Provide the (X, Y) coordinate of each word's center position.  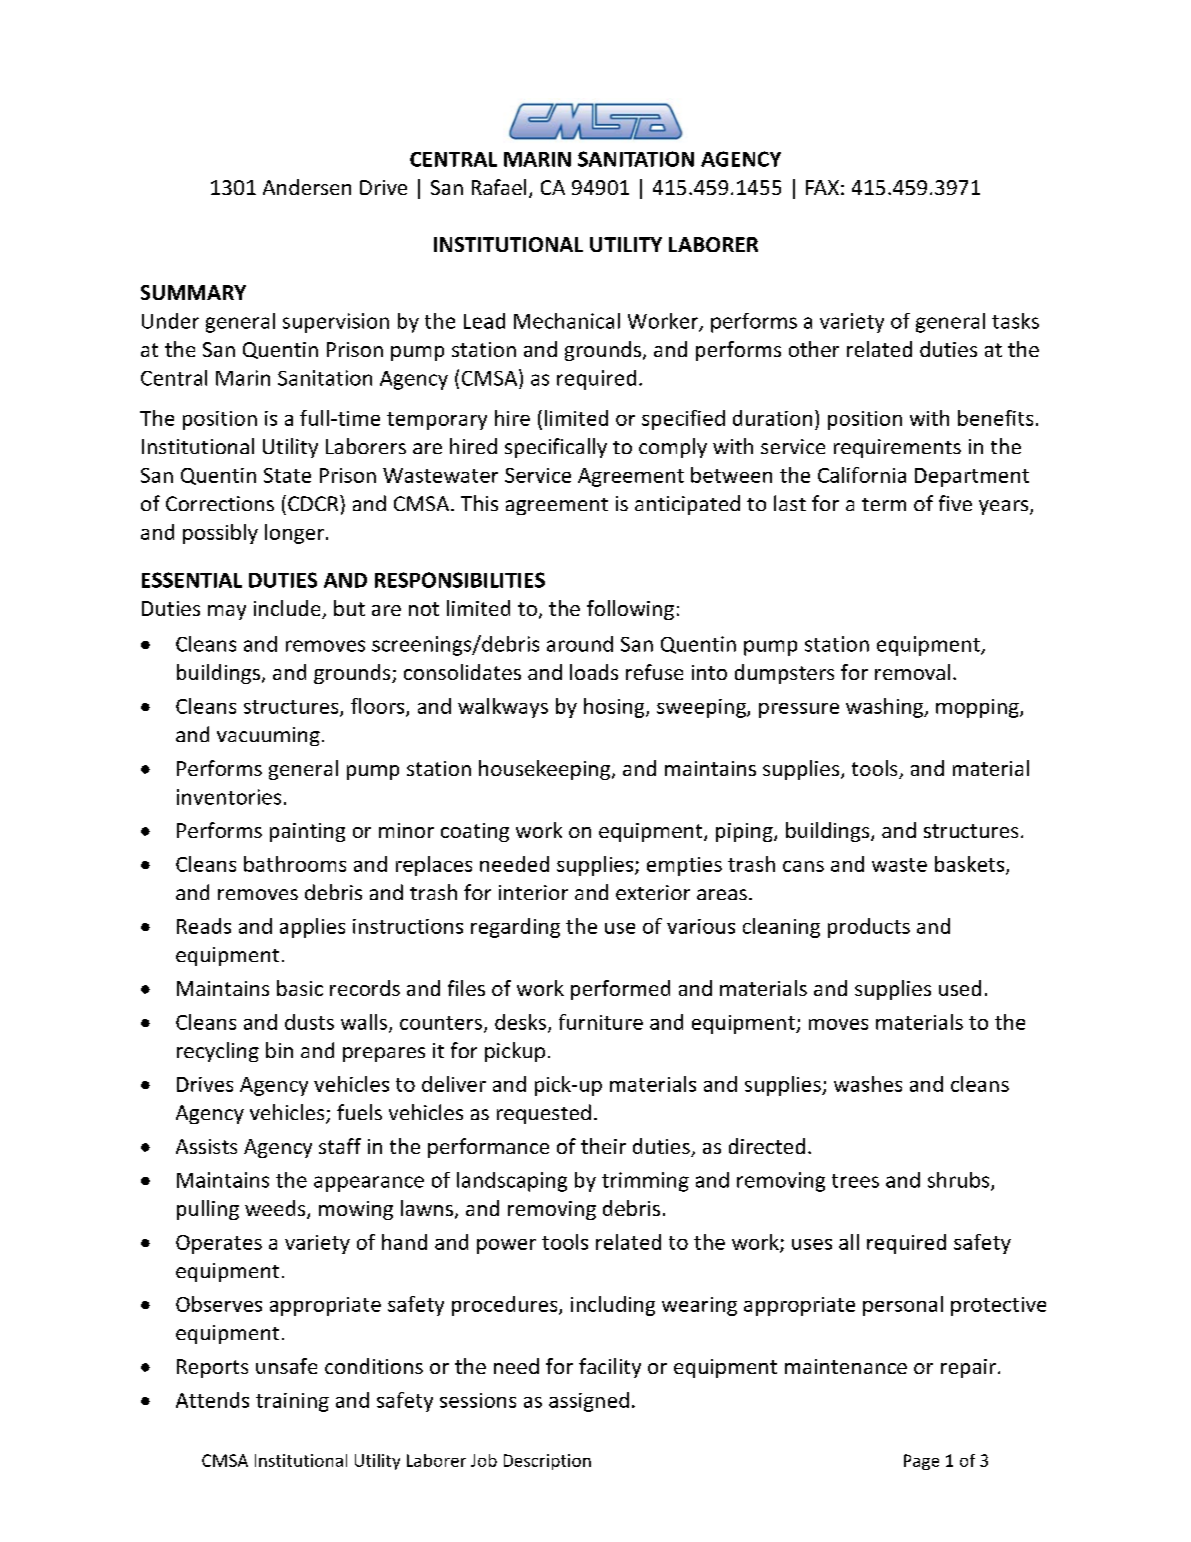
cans (803, 866)
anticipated (687, 505)
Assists (206, 1146)
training (292, 1402)
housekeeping (544, 770)
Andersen (307, 187)
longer (294, 534)
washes (868, 1084)
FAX (822, 187)
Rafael (499, 187)
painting (307, 832)
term (884, 504)
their (603, 1146)
